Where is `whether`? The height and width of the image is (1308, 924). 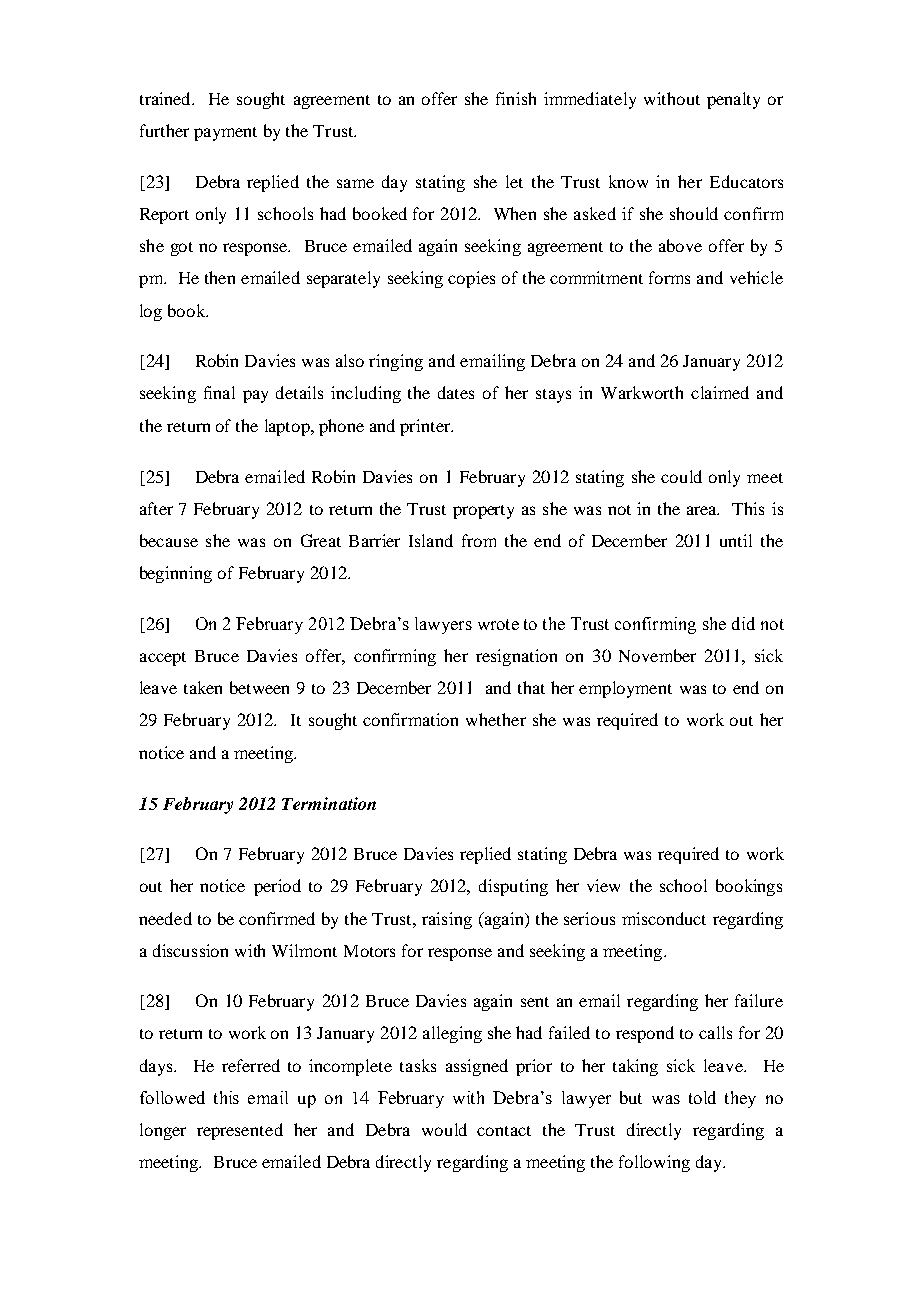
whether is located at coordinates (496, 719).
